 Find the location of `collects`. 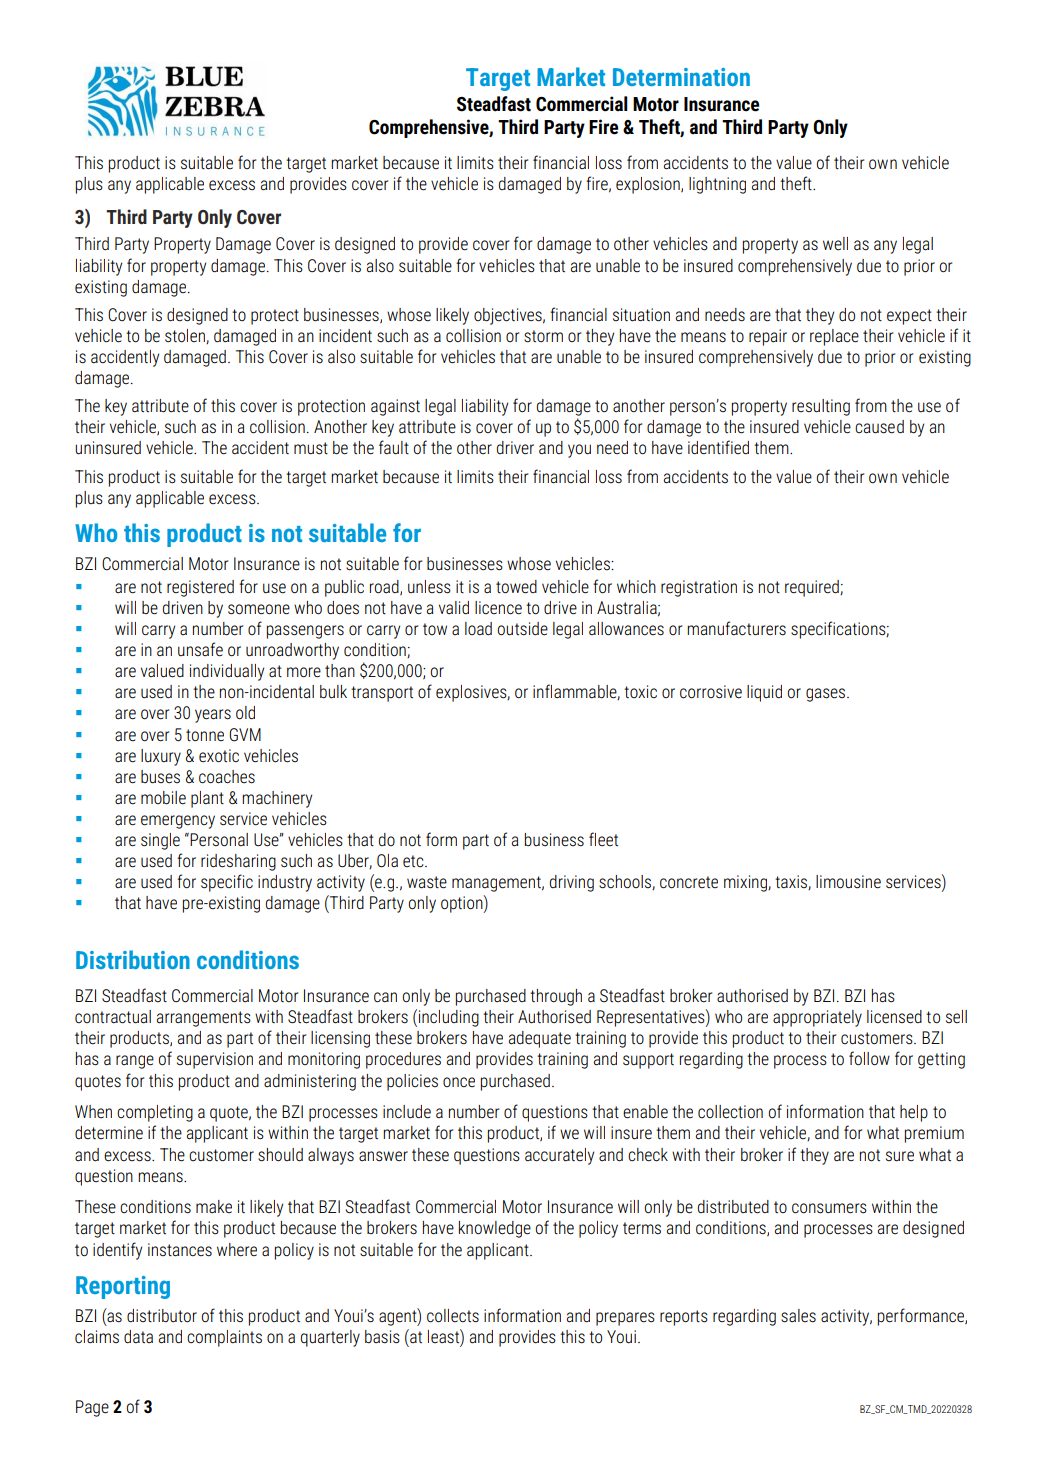

collects is located at coordinates (453, 1316).
